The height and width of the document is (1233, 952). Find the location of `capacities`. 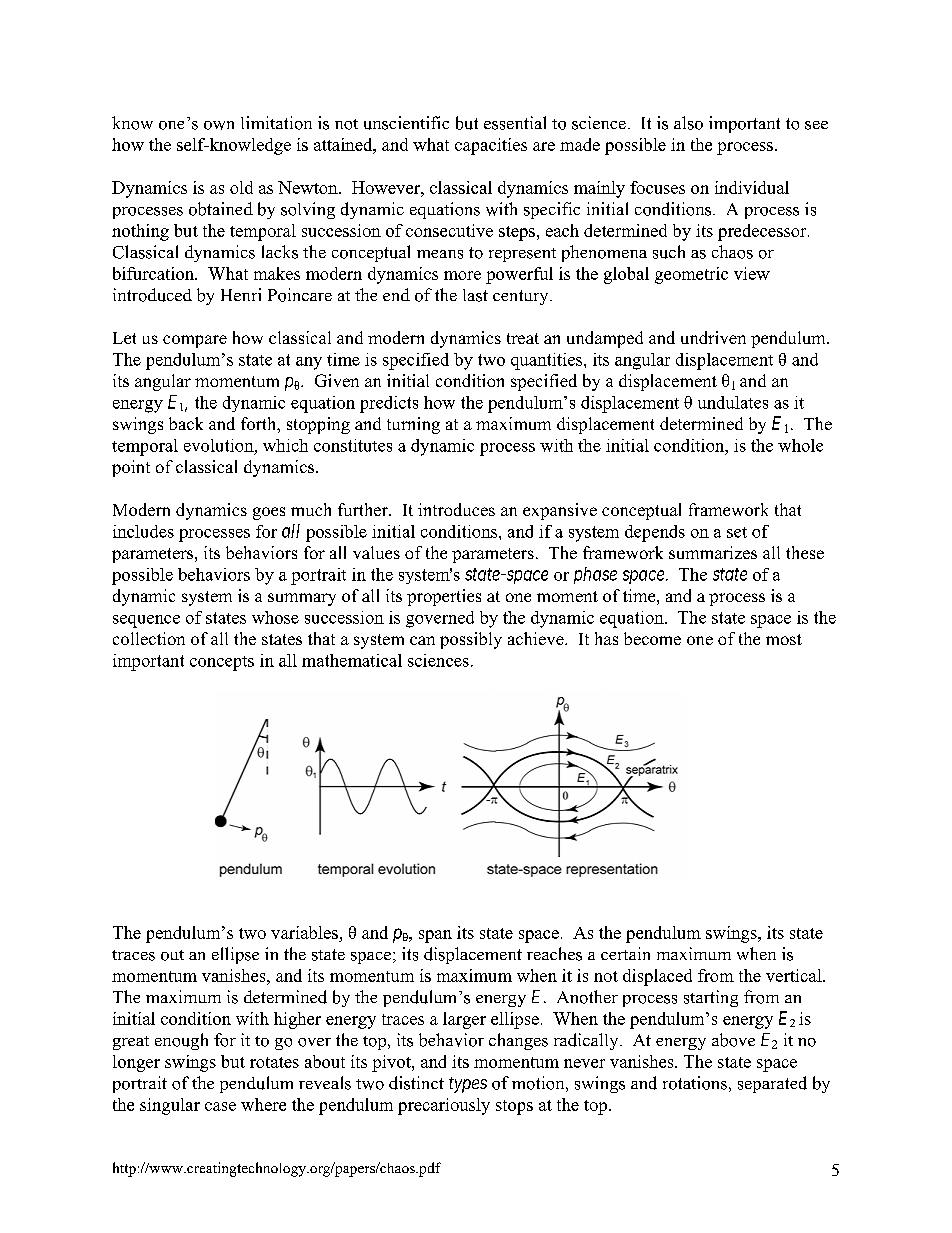

capacities is located at coordinates (491, 146).
